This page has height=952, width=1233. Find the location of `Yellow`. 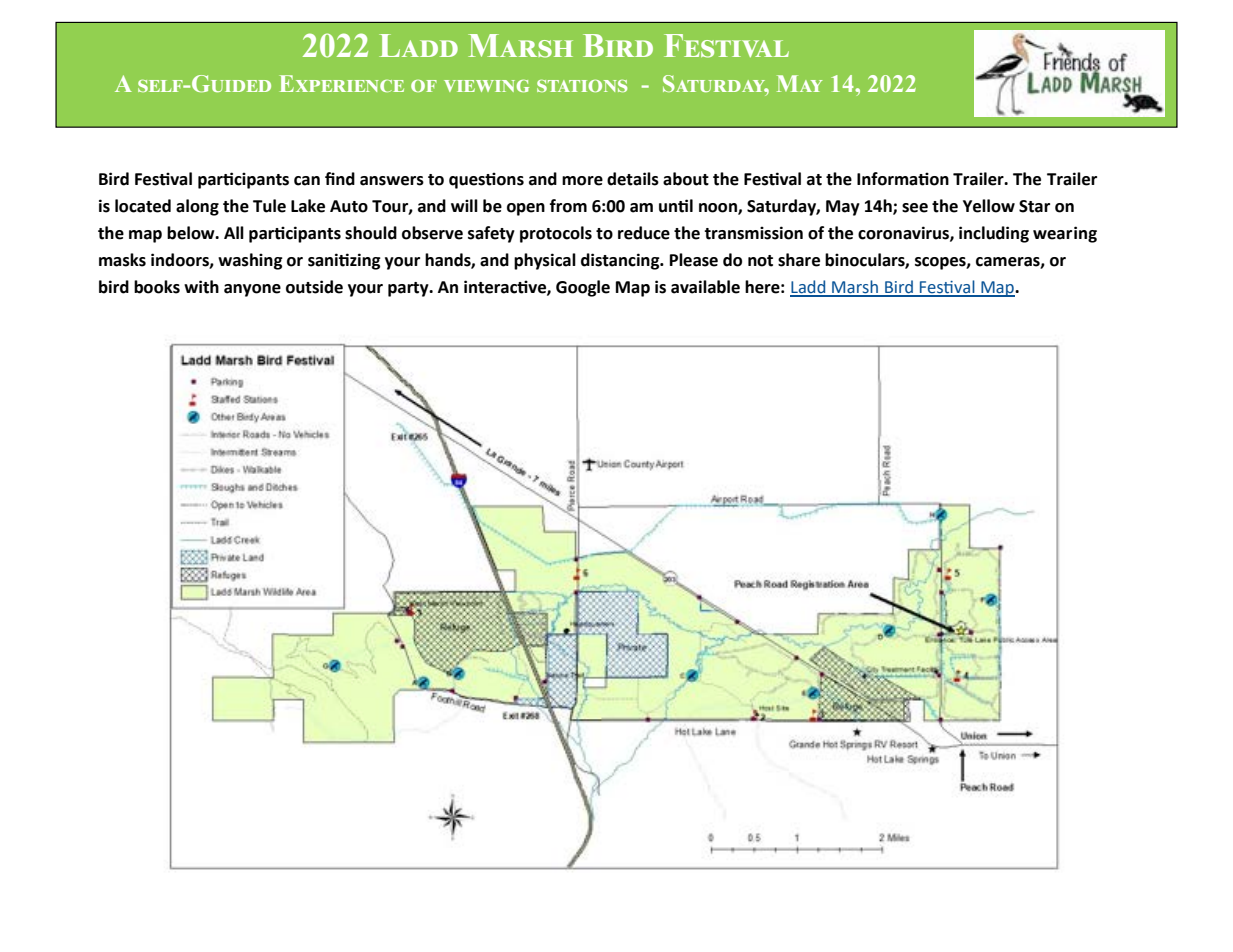

Yellow is located at coordinates (989, 206).
